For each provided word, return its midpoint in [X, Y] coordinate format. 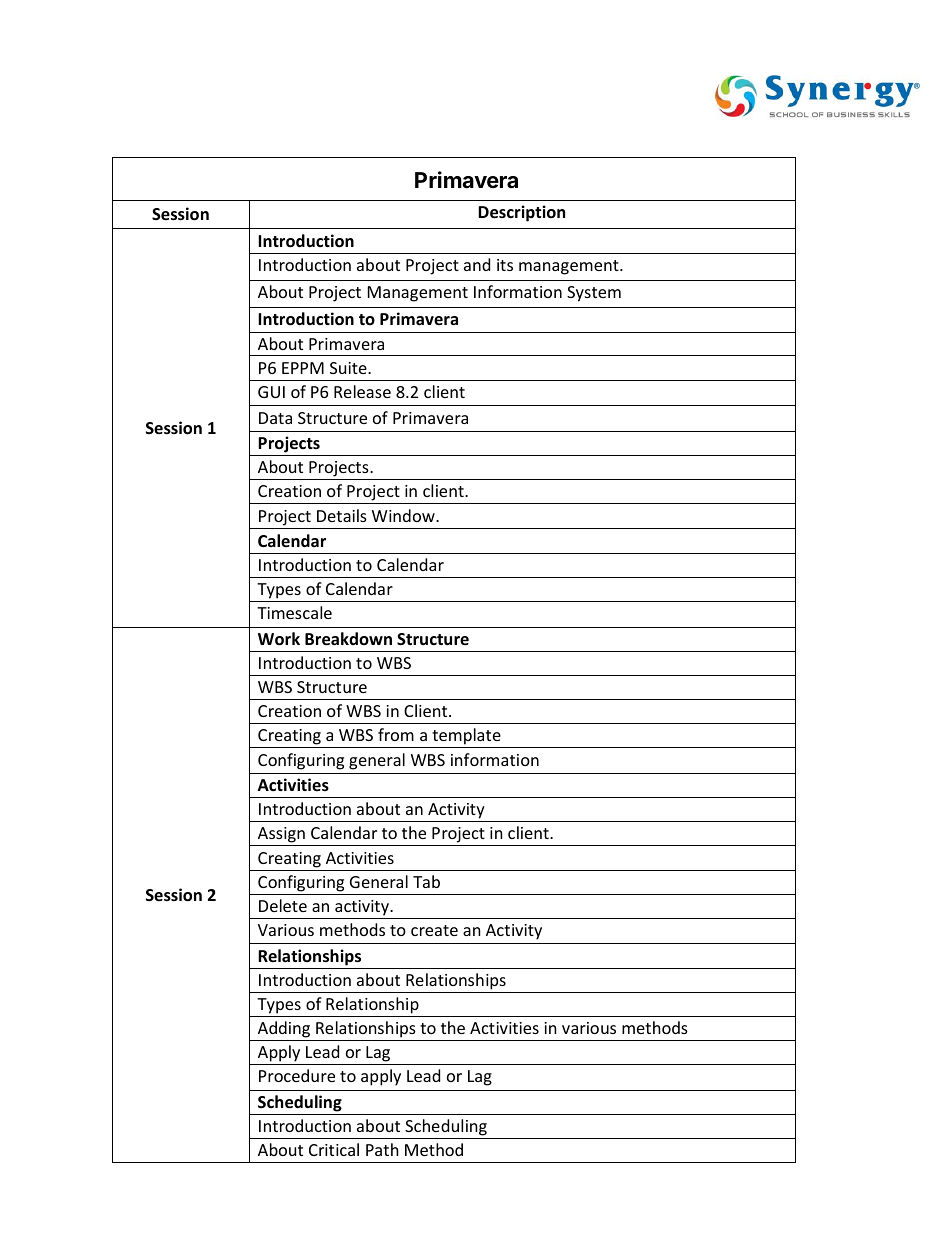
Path [382, 1149]
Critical [334, 1149]
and [477, 264]
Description [521, 213]
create [434, 930]
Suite [349, 368]
